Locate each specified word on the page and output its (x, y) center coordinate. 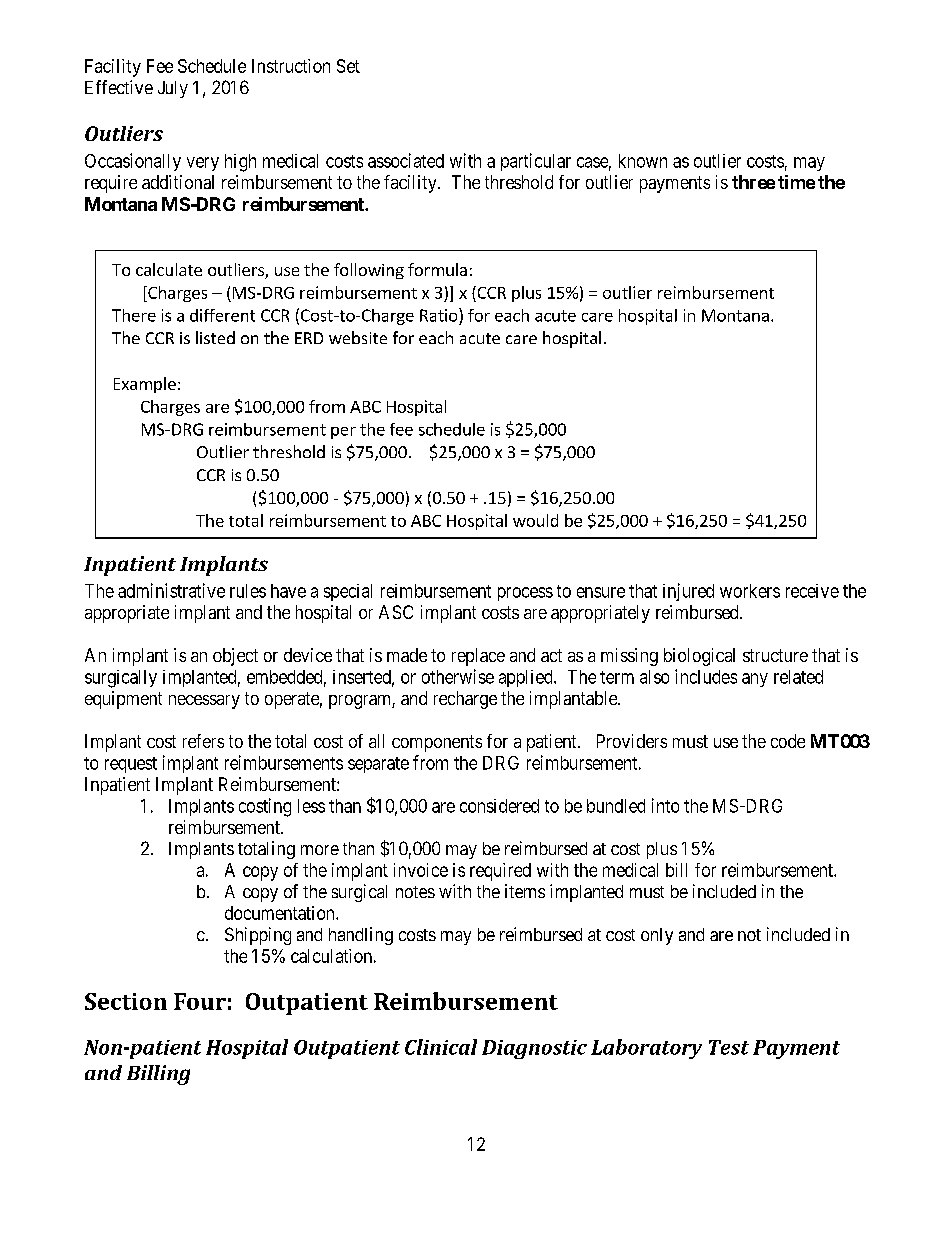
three (753, 182)
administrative (171, 590)
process (525, 594)
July (173, 89)
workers (750, 591)
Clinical (441, 1047)
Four (200, 1001)
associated (406, 160)
